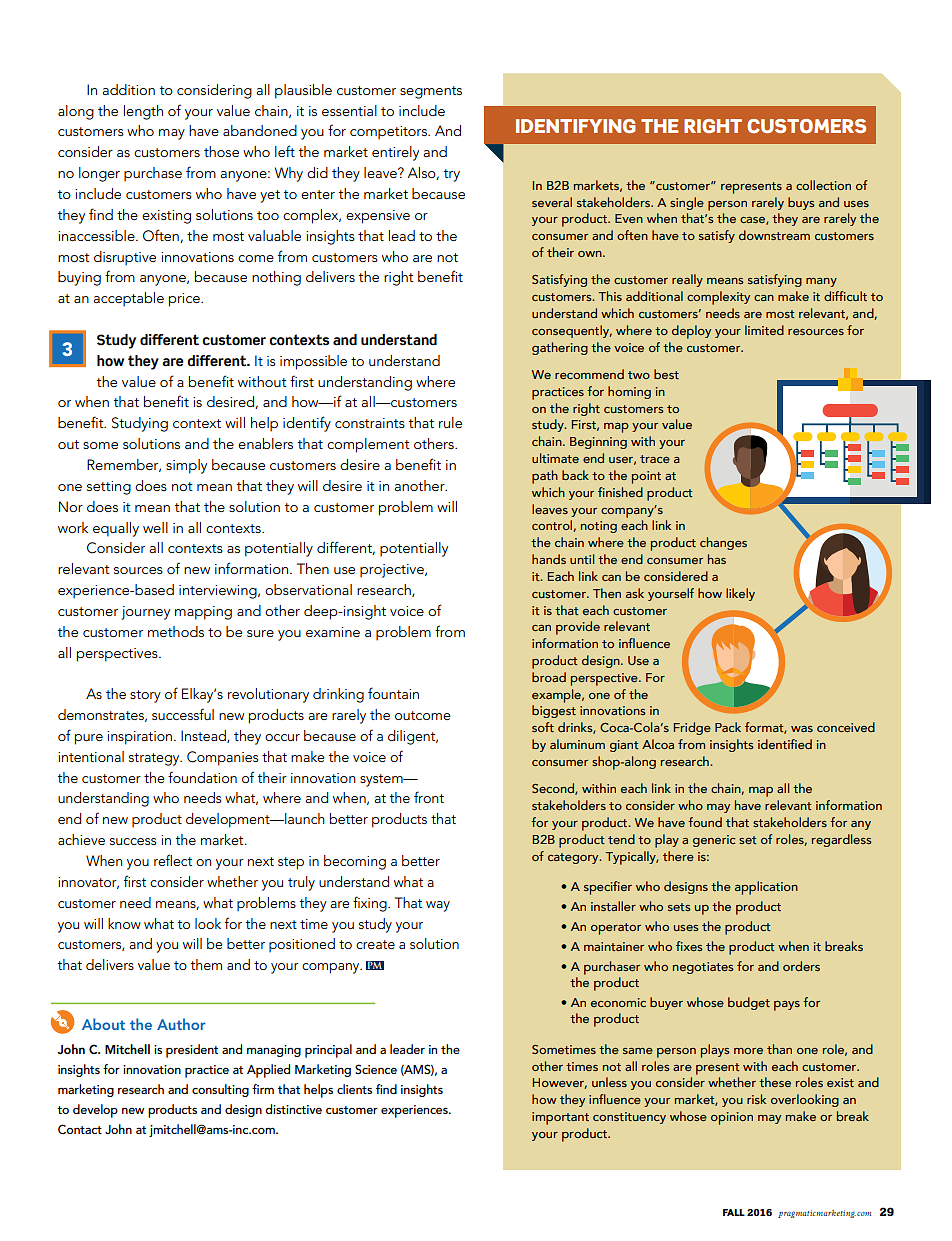 Image resolution: width=952 pixels, height=1241 pixels. What do you see at coordinates (80, 1129) in the screenshot?
I see `Contact` at bounding box center [80, 1129].
